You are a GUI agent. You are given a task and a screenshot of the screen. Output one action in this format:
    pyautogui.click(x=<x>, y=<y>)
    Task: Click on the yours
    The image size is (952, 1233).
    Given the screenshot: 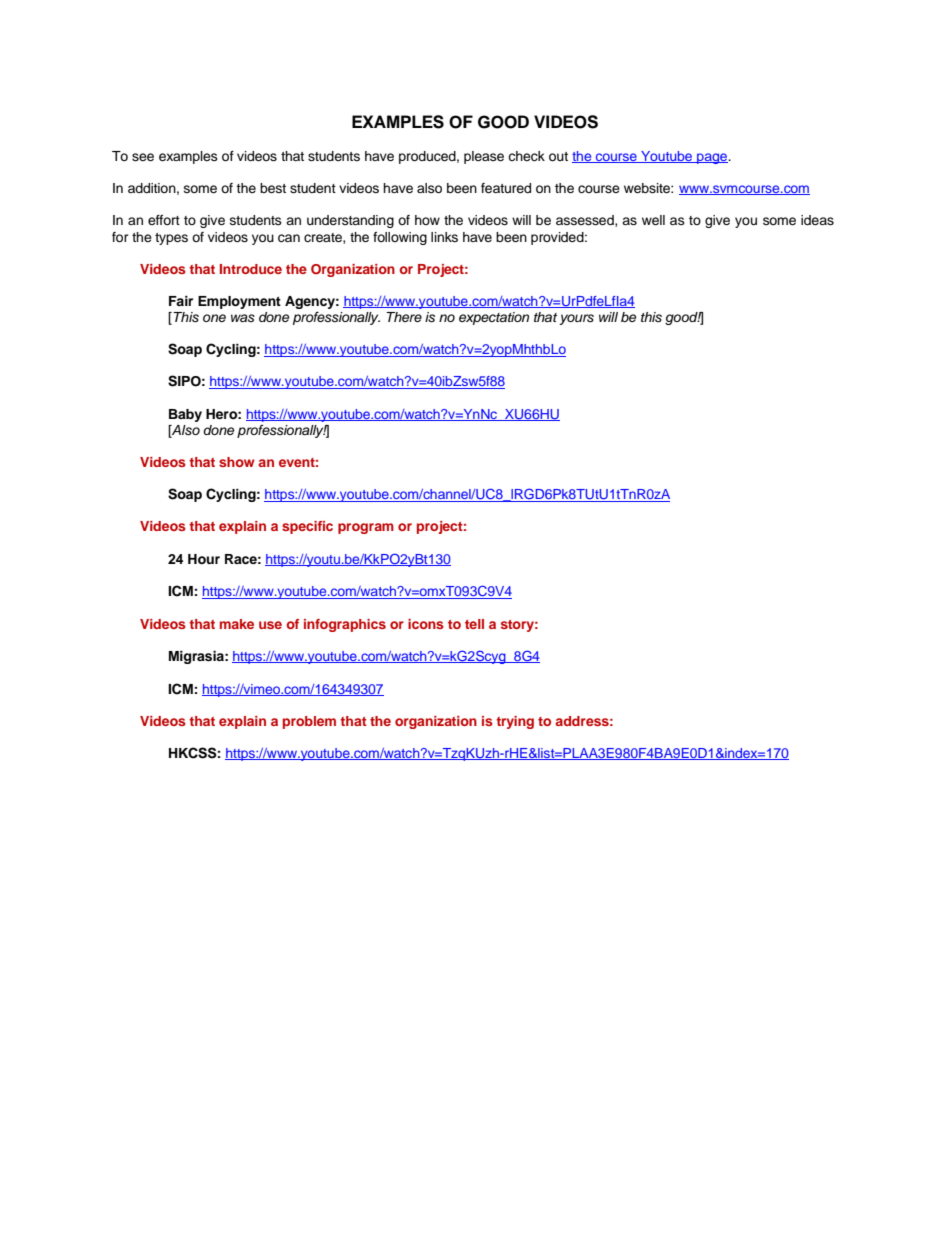 What is the action you would take?
    pyautogui.click(x=576, y=319)
